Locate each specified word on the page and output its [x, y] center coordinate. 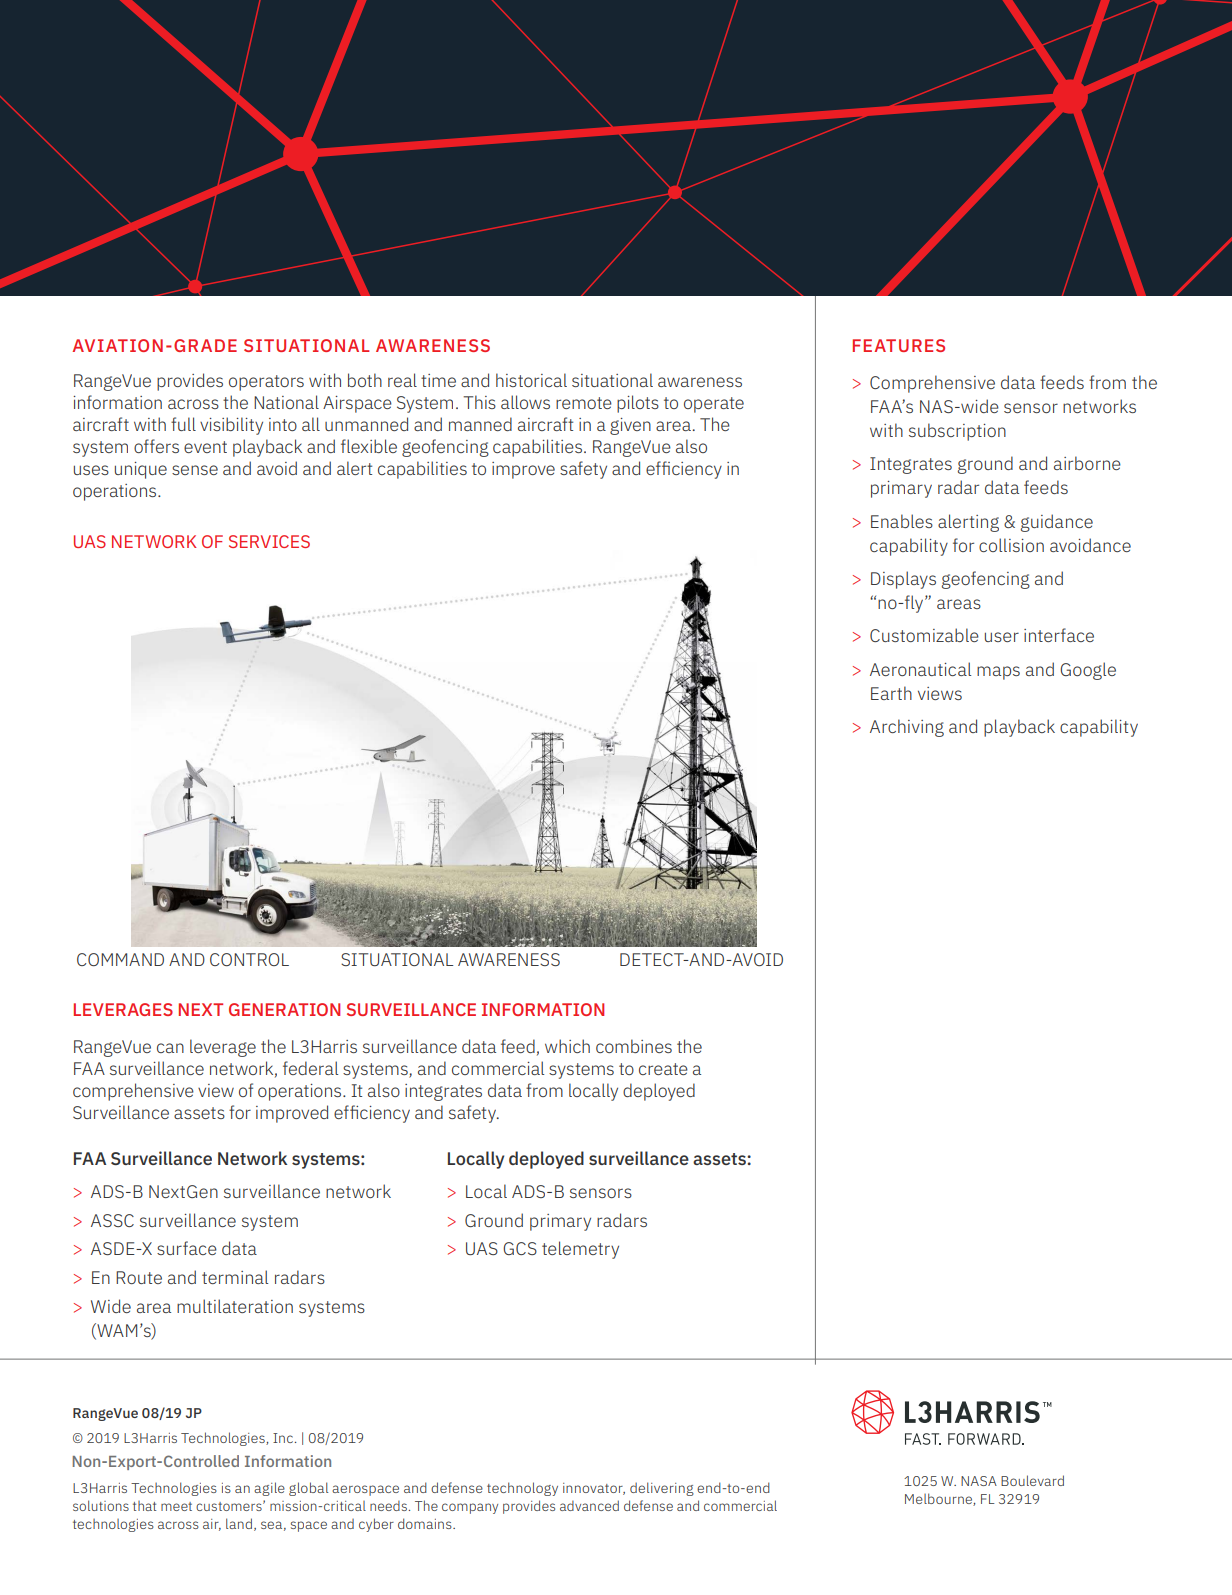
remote [584, 403]
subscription [957, 432]
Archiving [907, 728]
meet [176, 1506]
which [567, 1046]
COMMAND [120, 959]
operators [266, 383]
